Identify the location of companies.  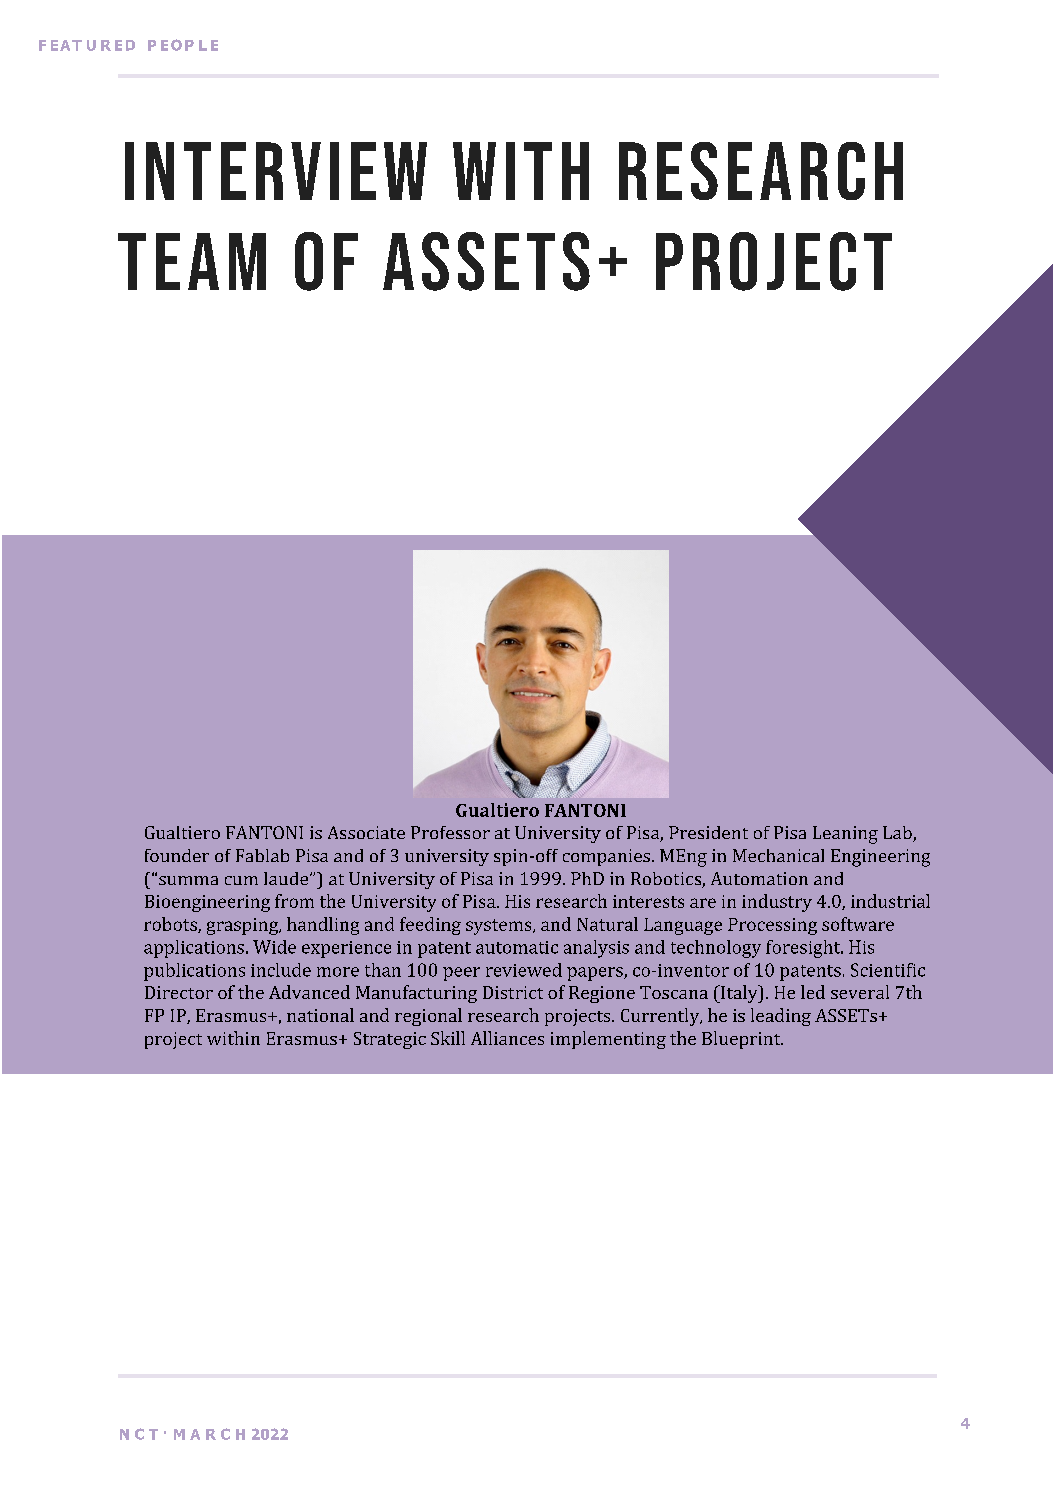
(608, 857).
